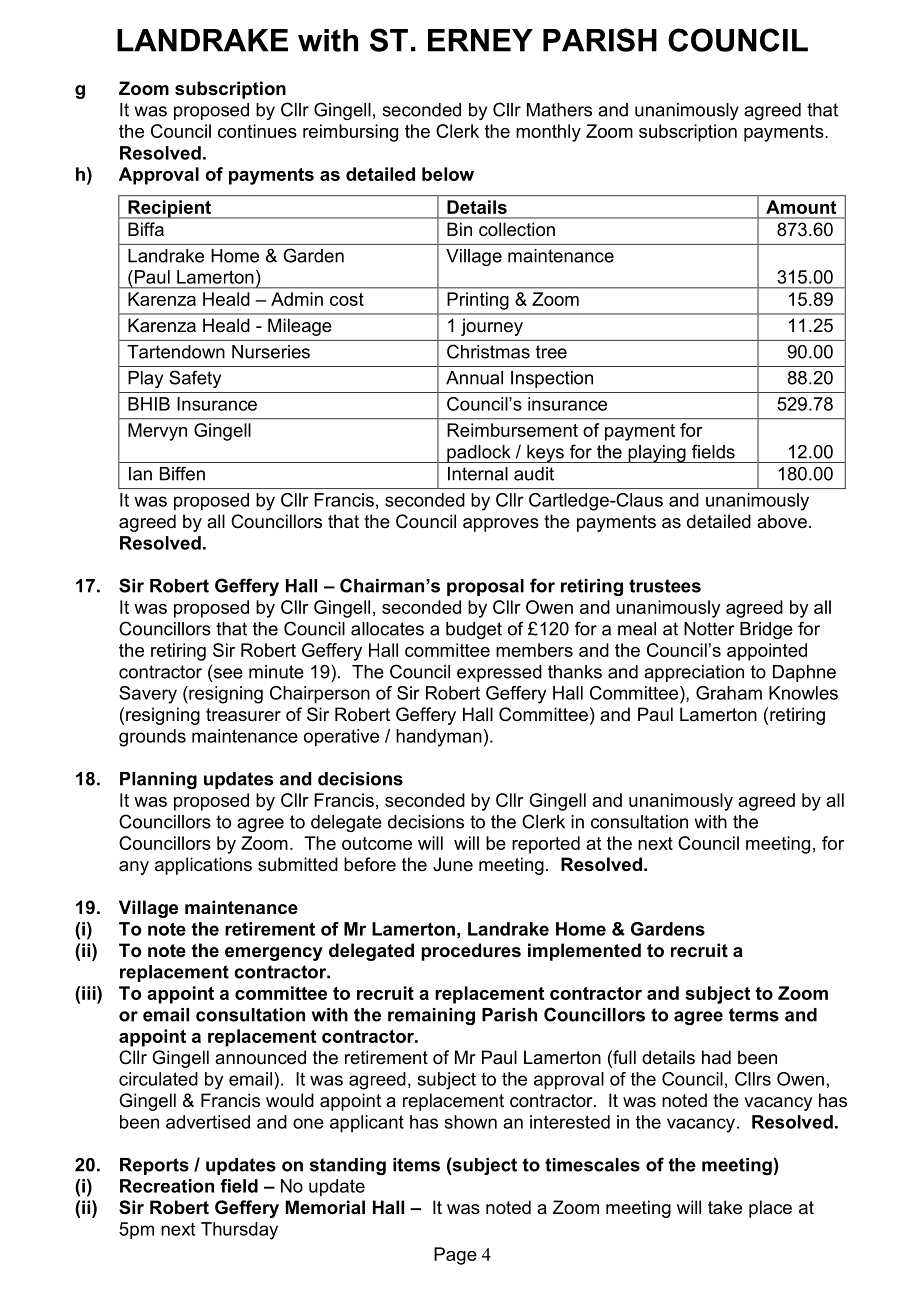  I want to click on Recreation, so click(167, 1186).
